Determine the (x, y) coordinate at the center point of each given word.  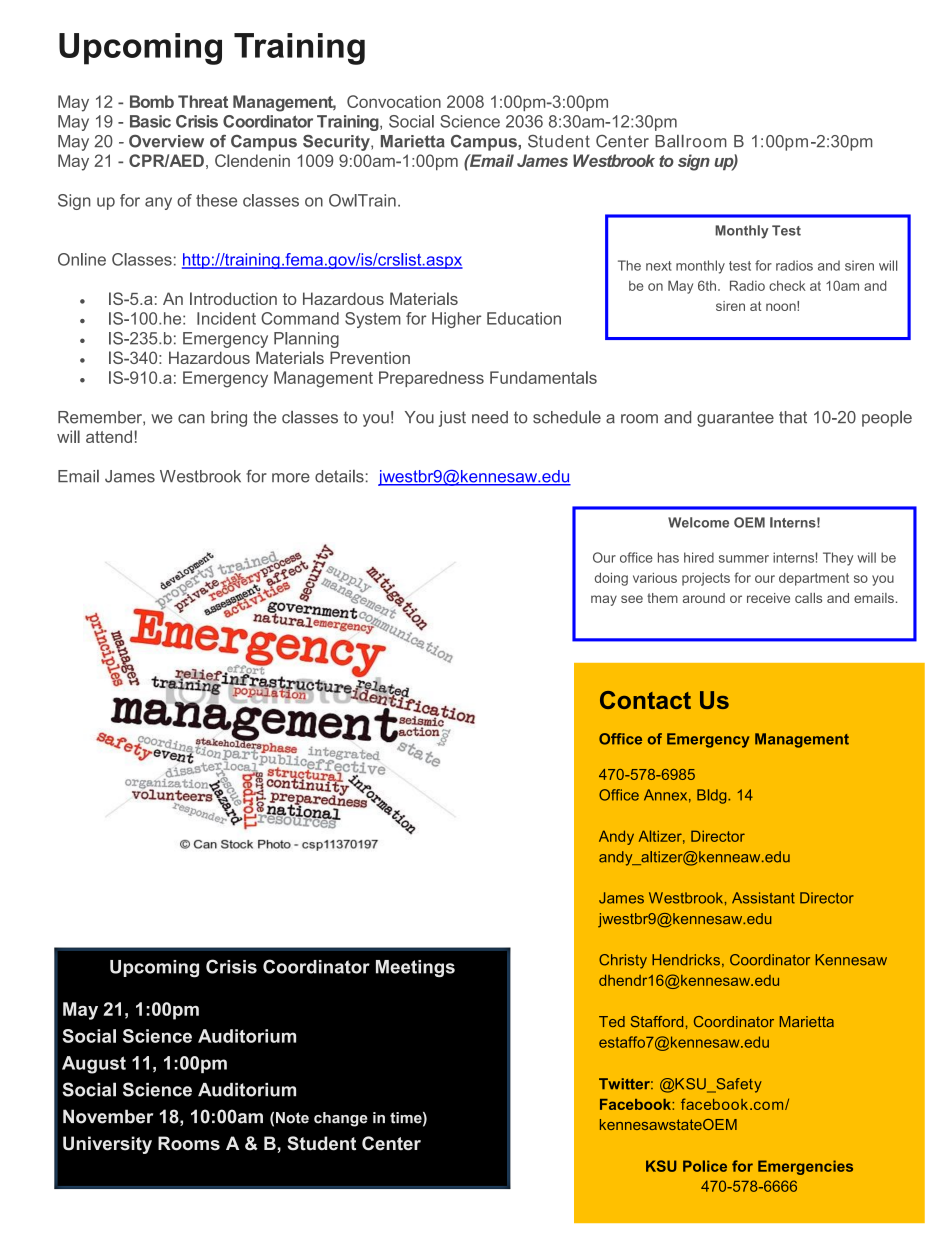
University (107, 1145)
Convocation (394, 101)
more (291, 478)
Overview (166, 141)
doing (611, 579)
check (787, 285)
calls (808, 598)
